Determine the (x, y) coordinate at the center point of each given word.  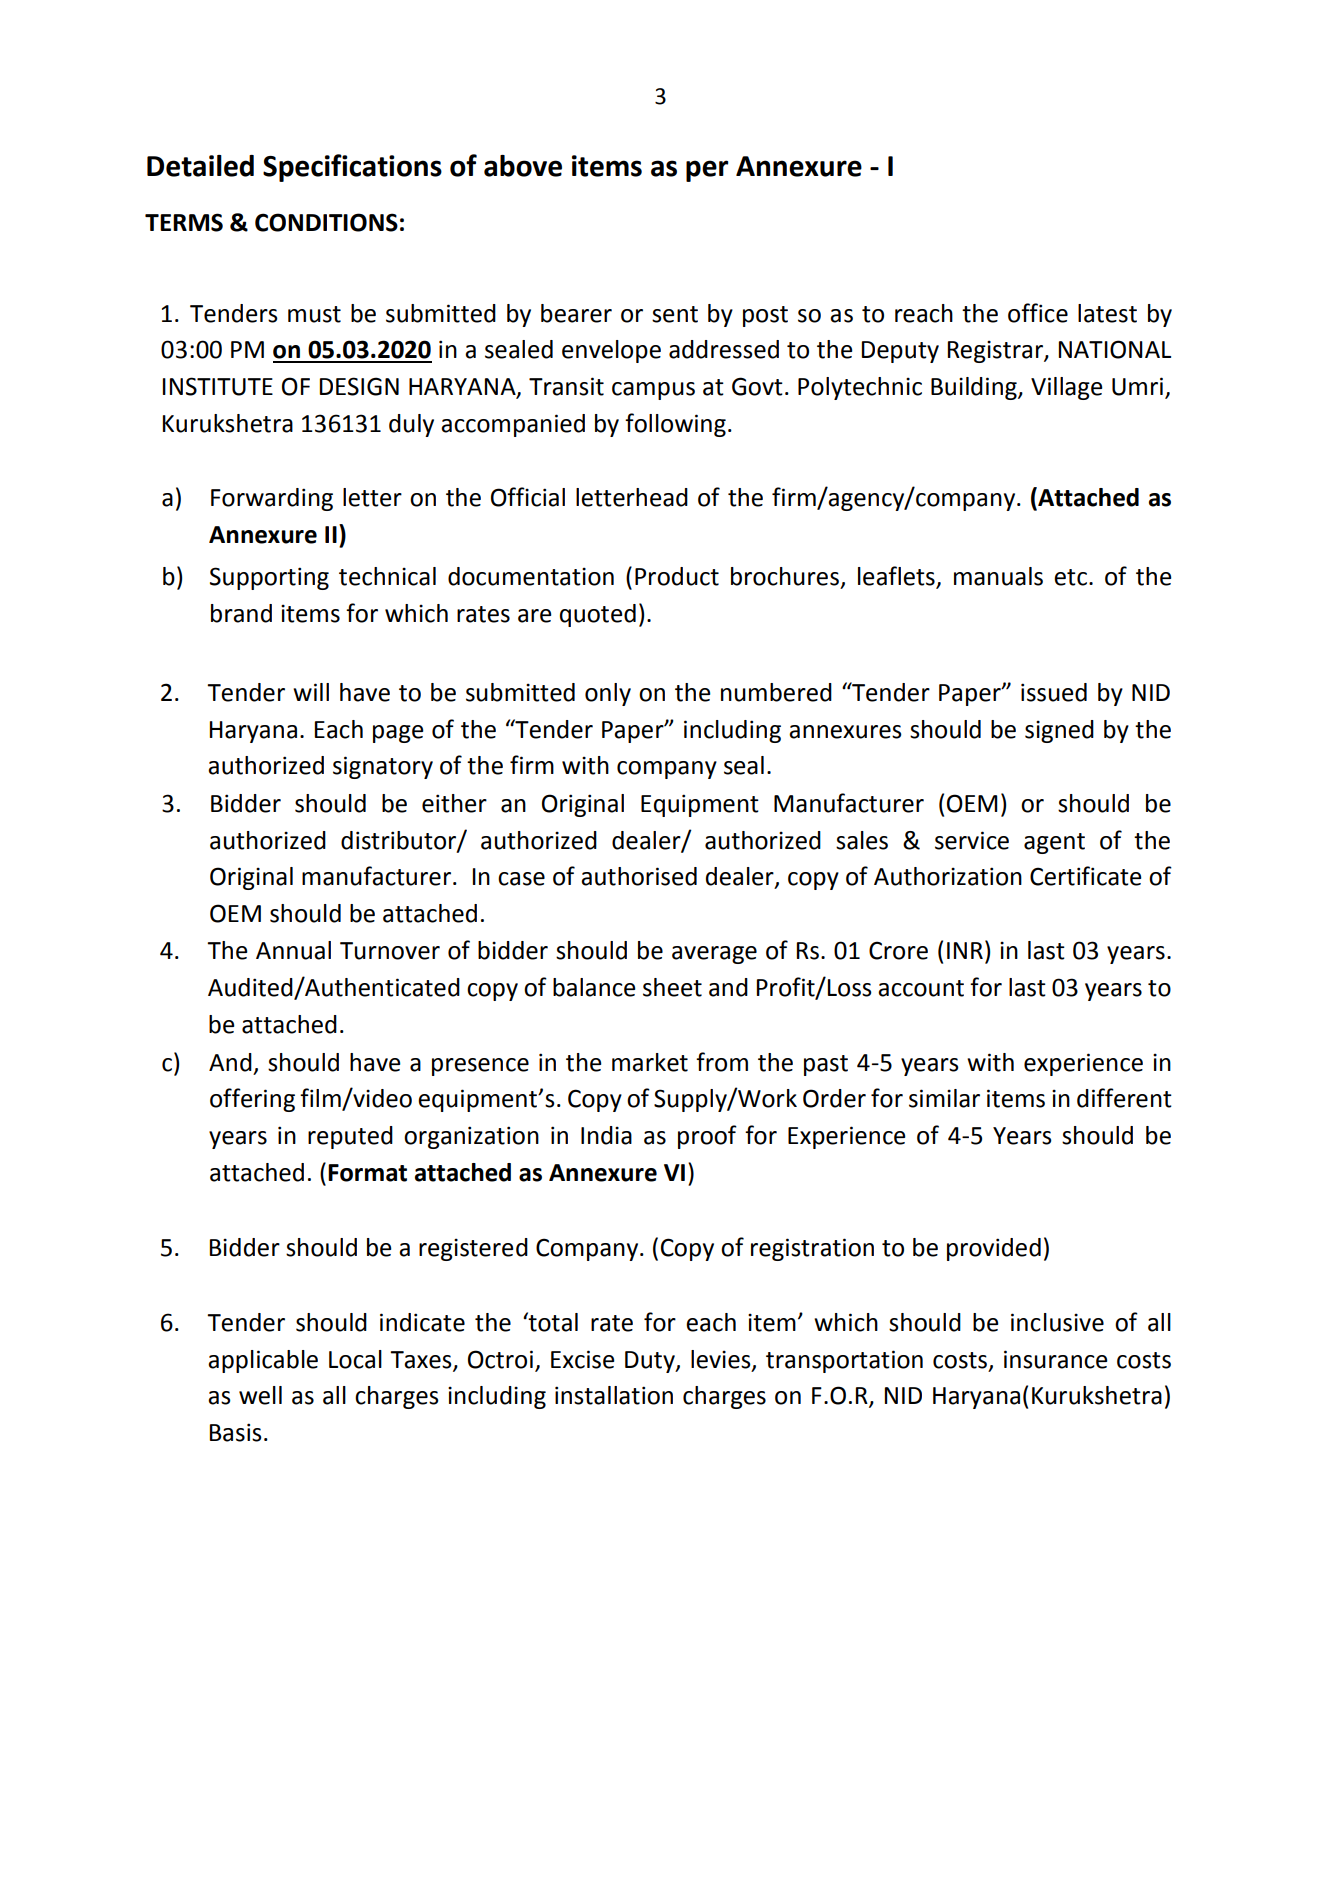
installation (614, 1395)
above (523, 166)
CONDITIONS (326, 222)
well (260, 1395)
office (1038, 313)
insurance (1056, 1359)
